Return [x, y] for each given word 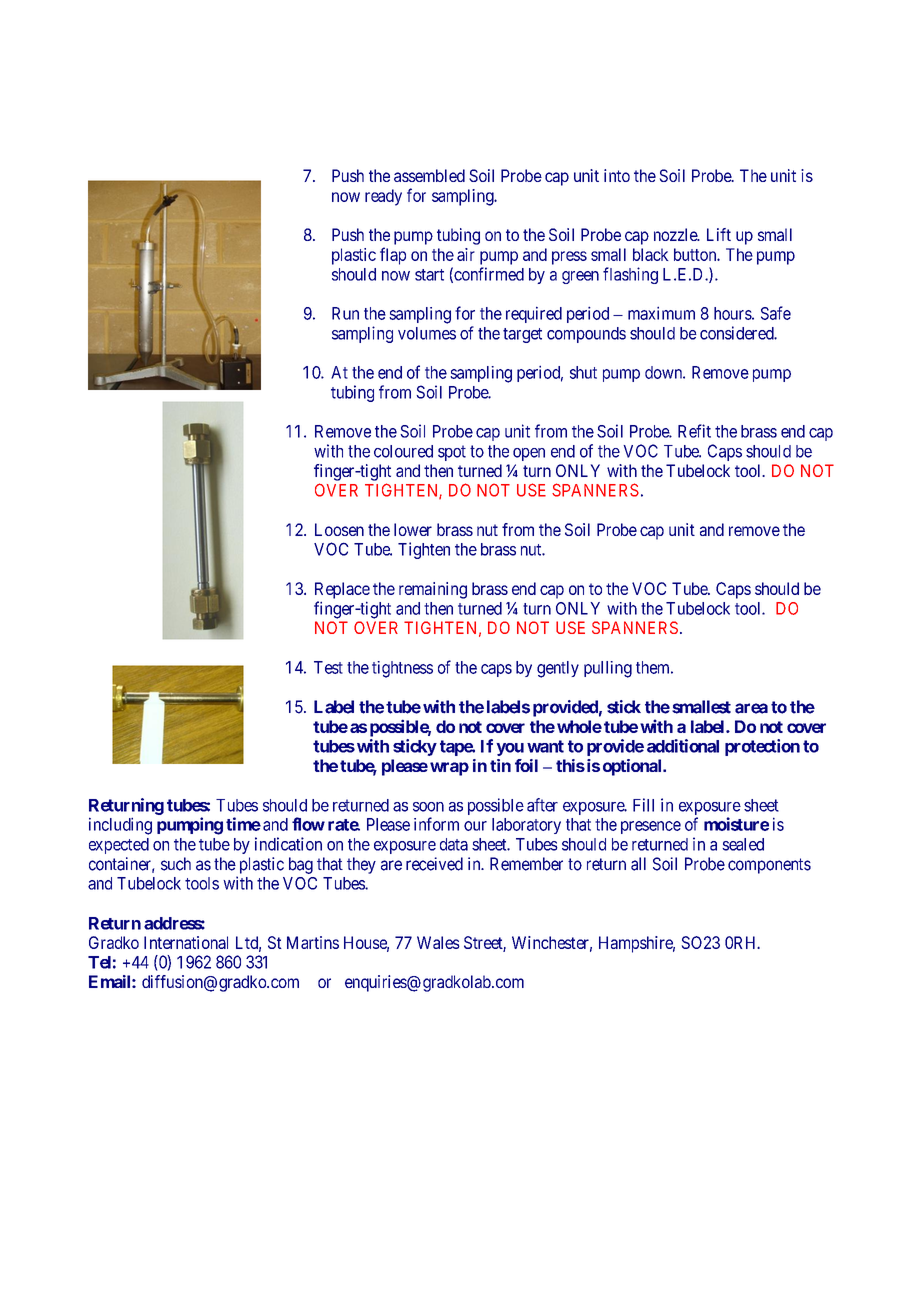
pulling [608, 669]
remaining [433, 590]
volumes [427, 333]
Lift [719, 234]
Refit [694, 431]
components [769, 866]
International [186, 942]
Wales [438, 942]
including [120, 826]
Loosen [339, 529]
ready [383, 197]
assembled [429, 175]
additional [683, 746]
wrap [449, 769]
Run [345, 313]
